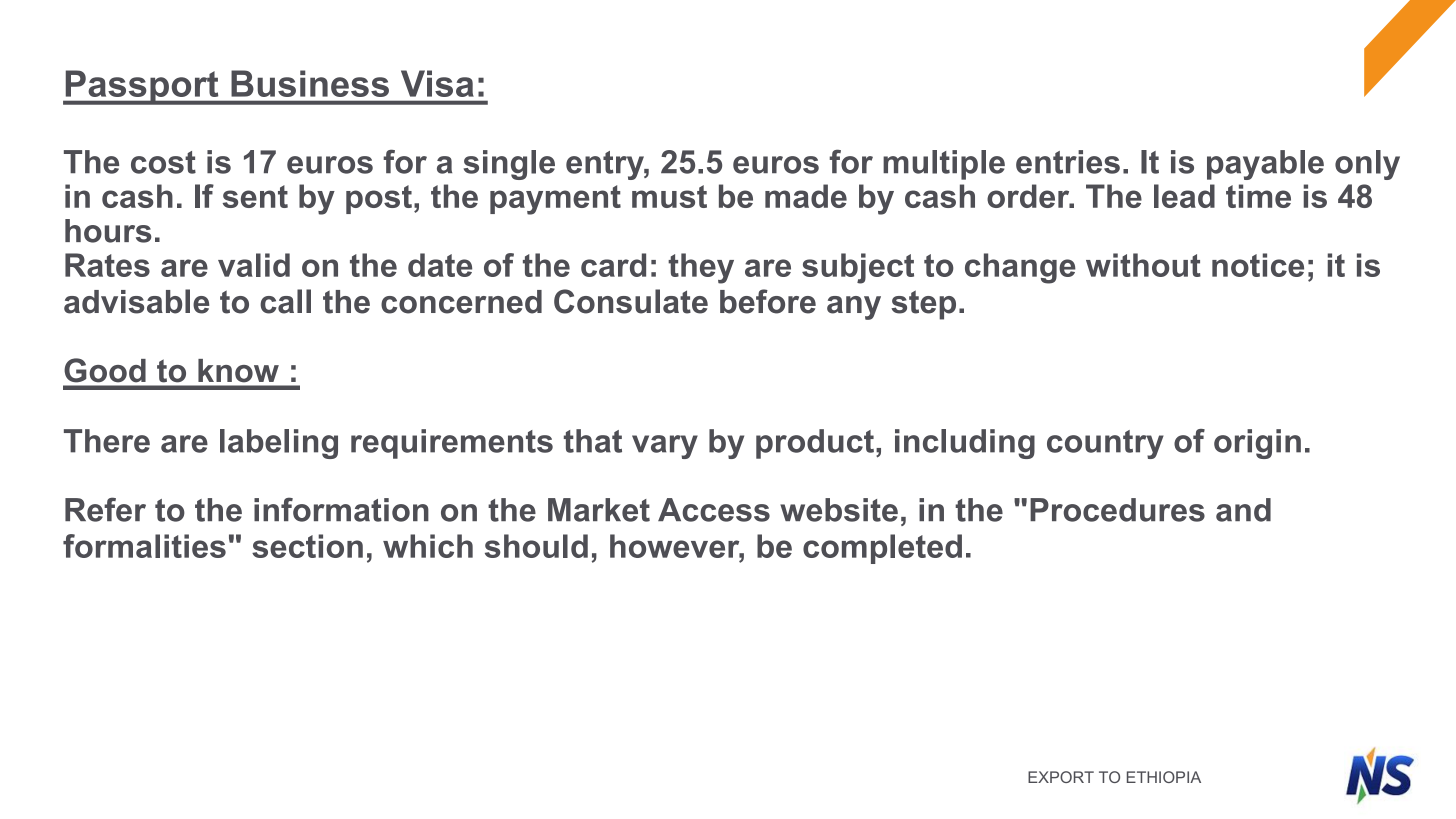 The image size is (1456, 819). Describe the element at coordinates (1265, 165) in the screenshot. I see `payable` at that location.
